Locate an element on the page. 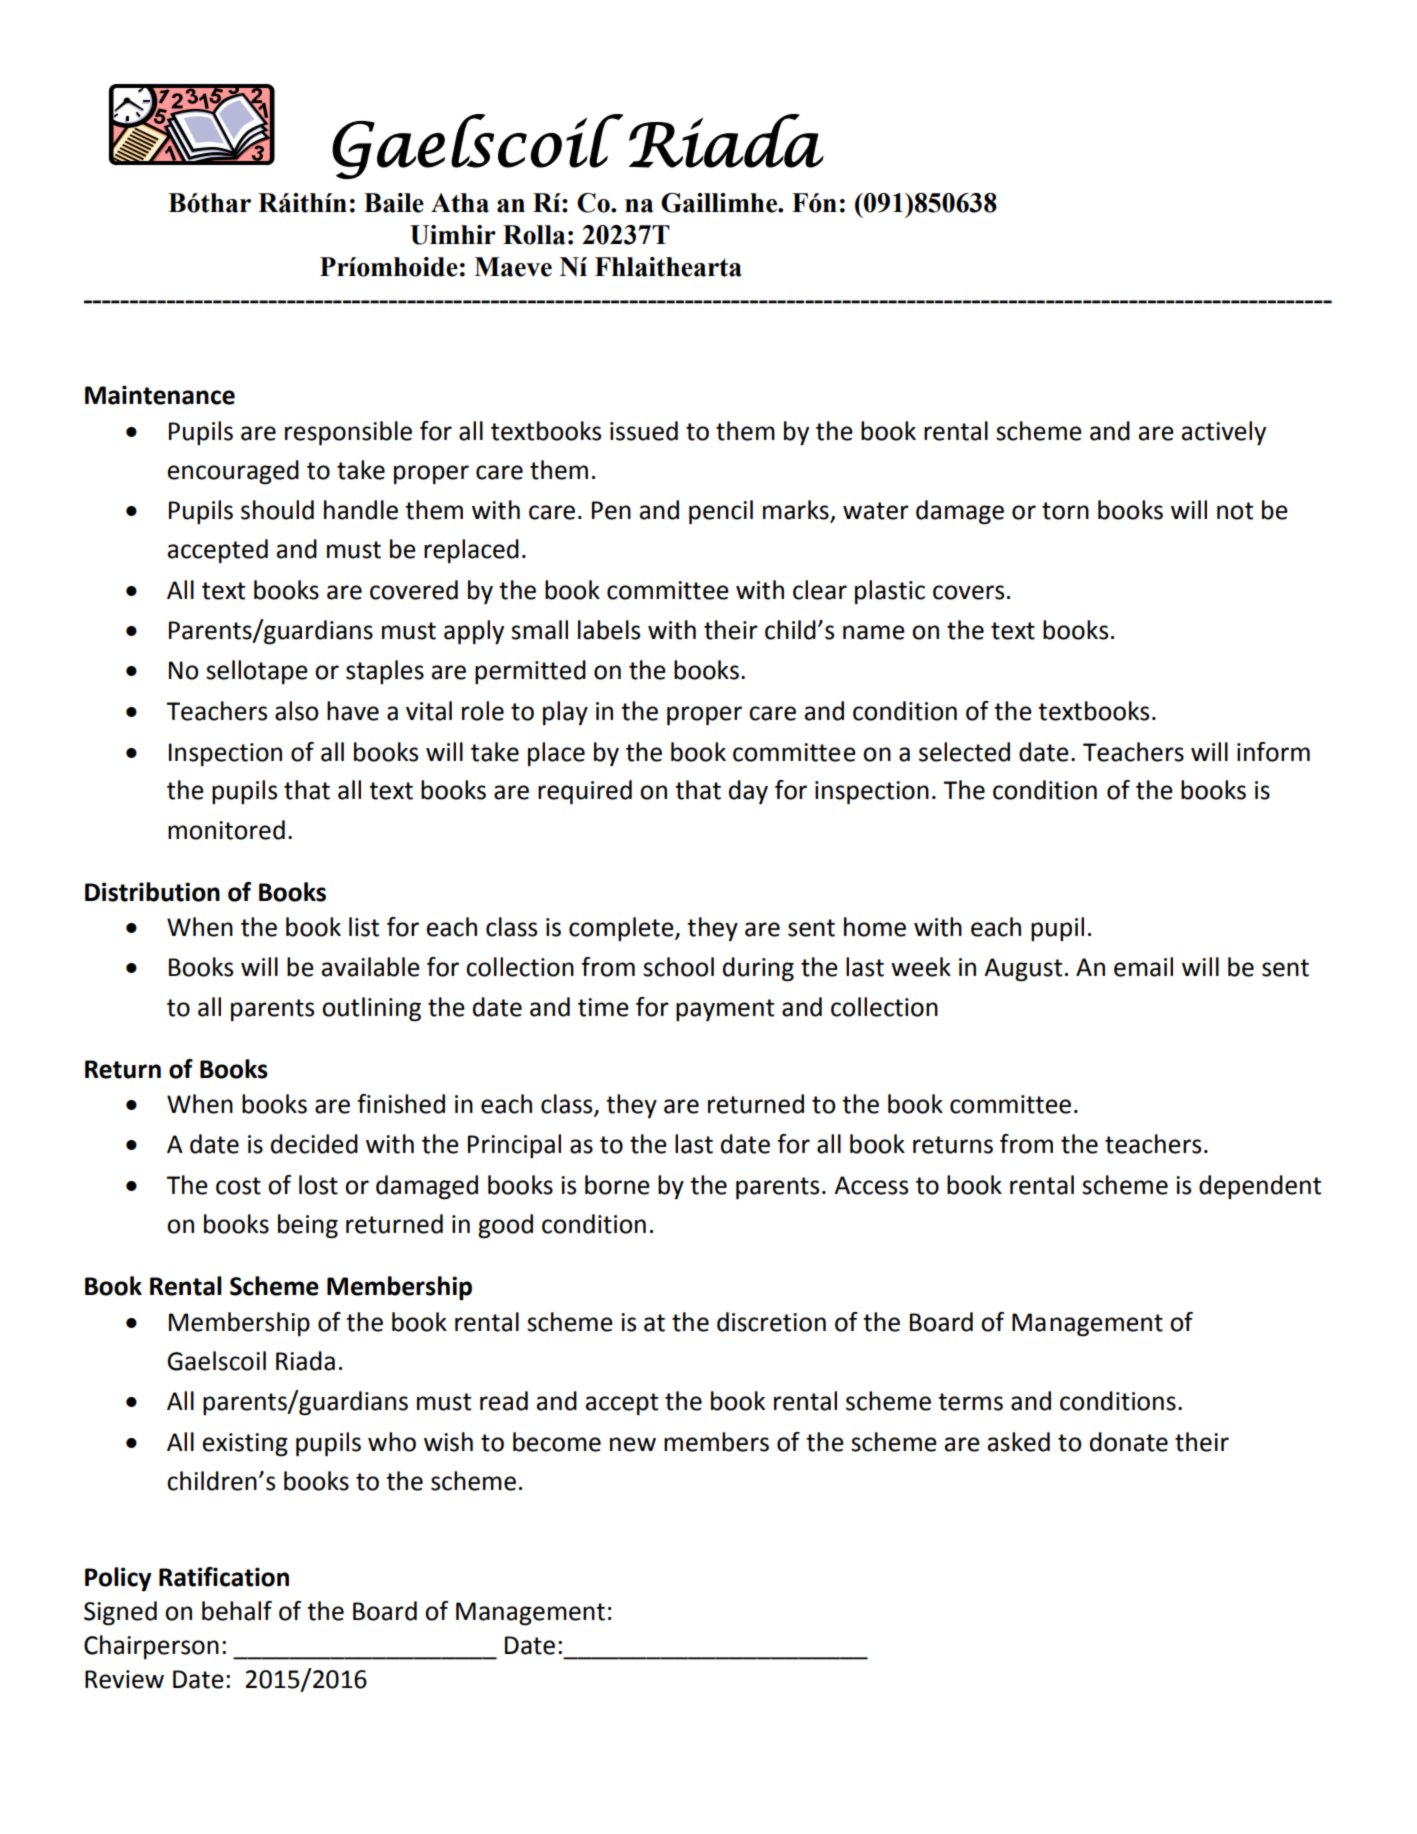 Image resolution: width=1417 pixels, height=1834 pixels. actively is located at coordinates (1224, 433).
